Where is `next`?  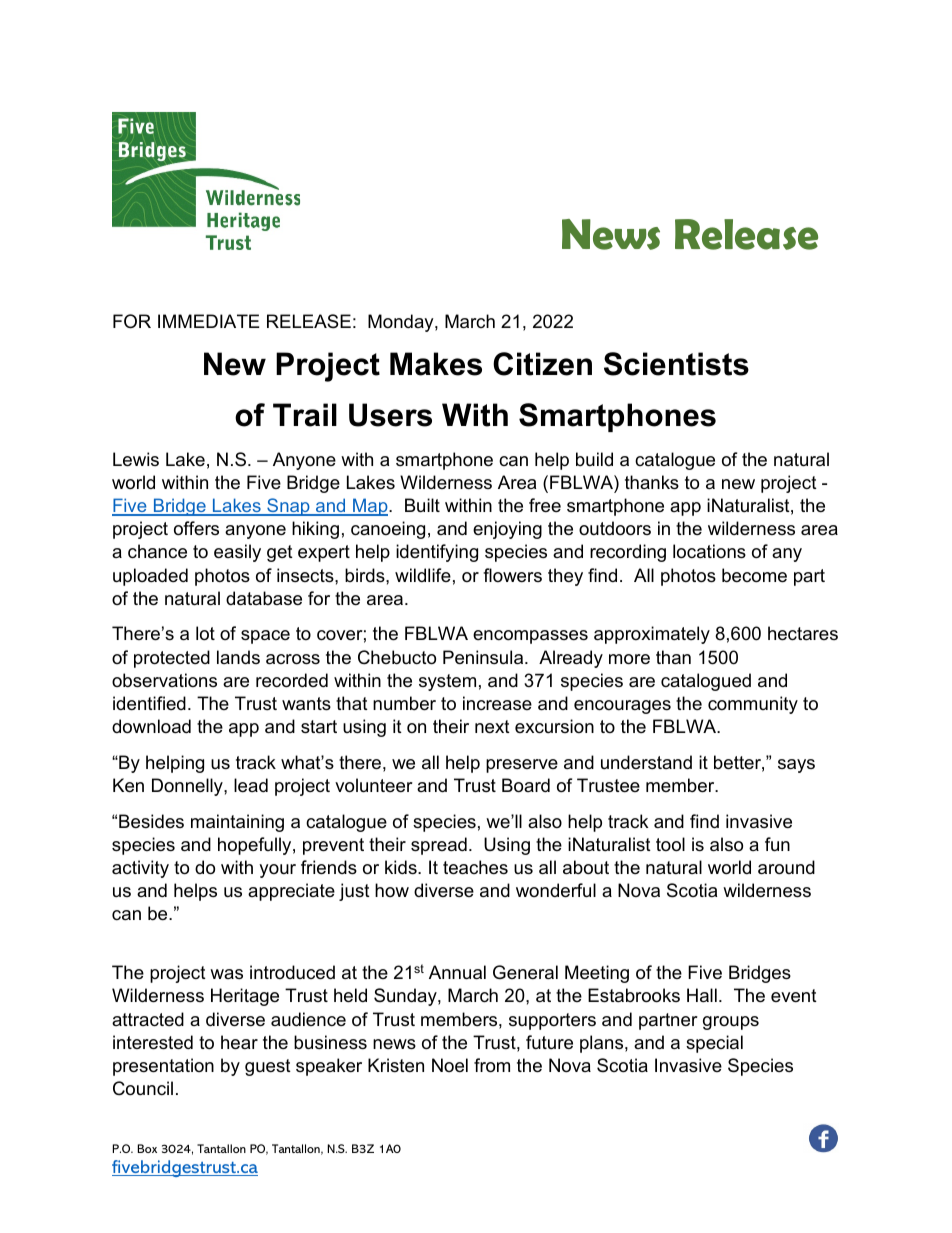 next is located at coordinates (492, 727).
